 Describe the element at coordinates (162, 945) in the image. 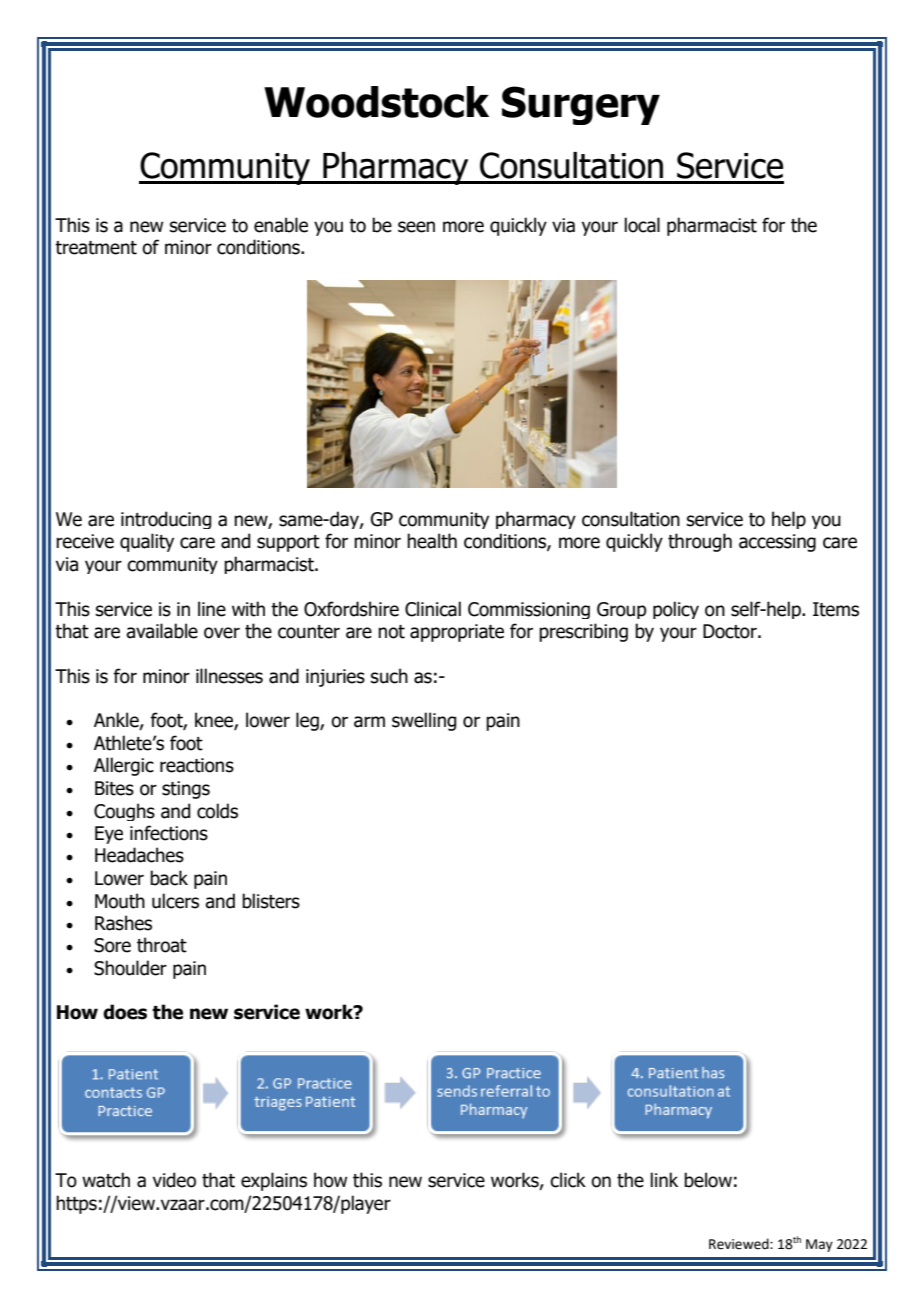

I see `throat` at that location.
